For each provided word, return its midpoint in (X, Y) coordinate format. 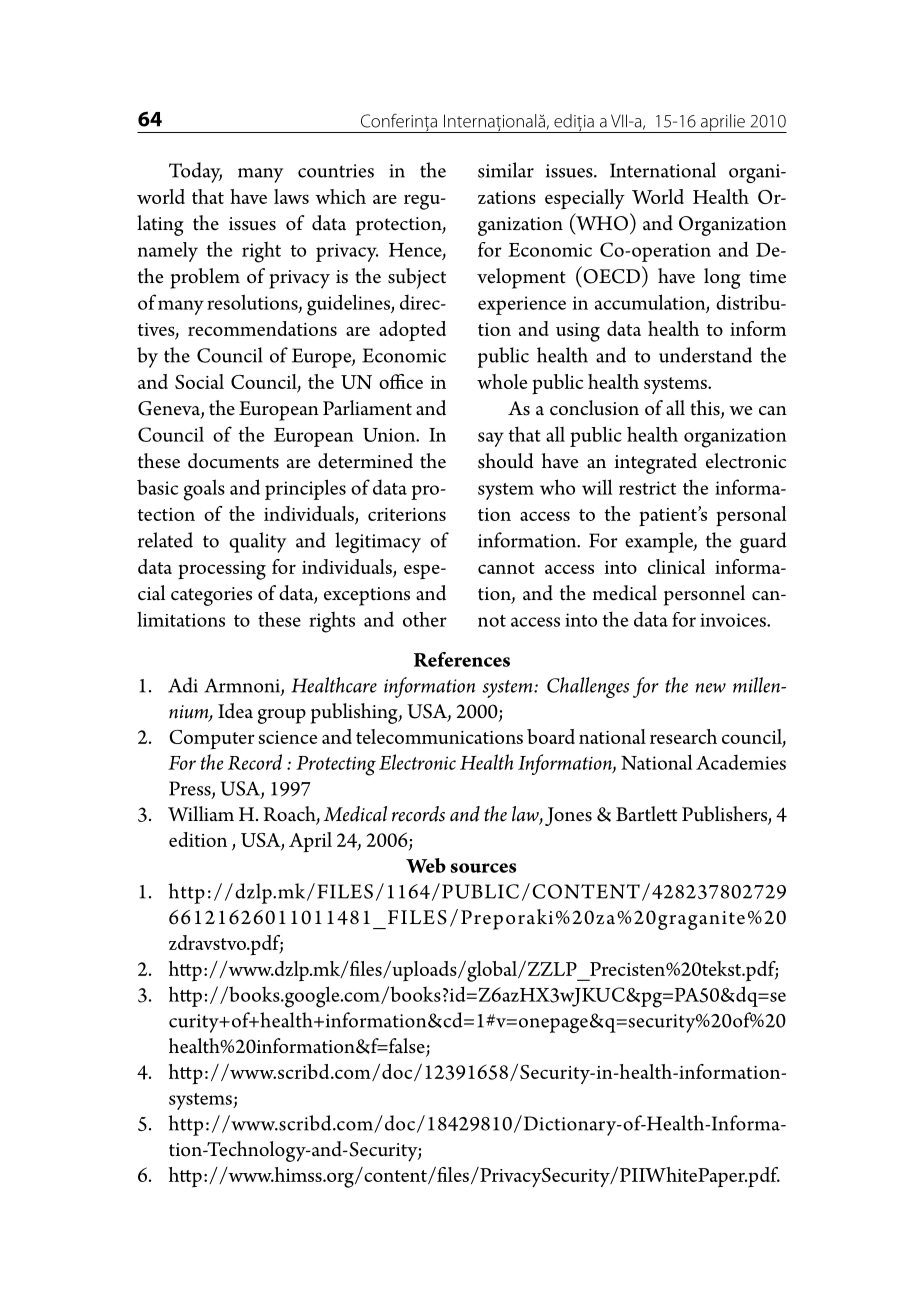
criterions (407, 514)
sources (483, 868)
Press (191, 789)
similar (506, 170)
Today (195, 172)
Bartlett (646, 814)
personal (751, 516)
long (722, 278)
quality (258, 542)
